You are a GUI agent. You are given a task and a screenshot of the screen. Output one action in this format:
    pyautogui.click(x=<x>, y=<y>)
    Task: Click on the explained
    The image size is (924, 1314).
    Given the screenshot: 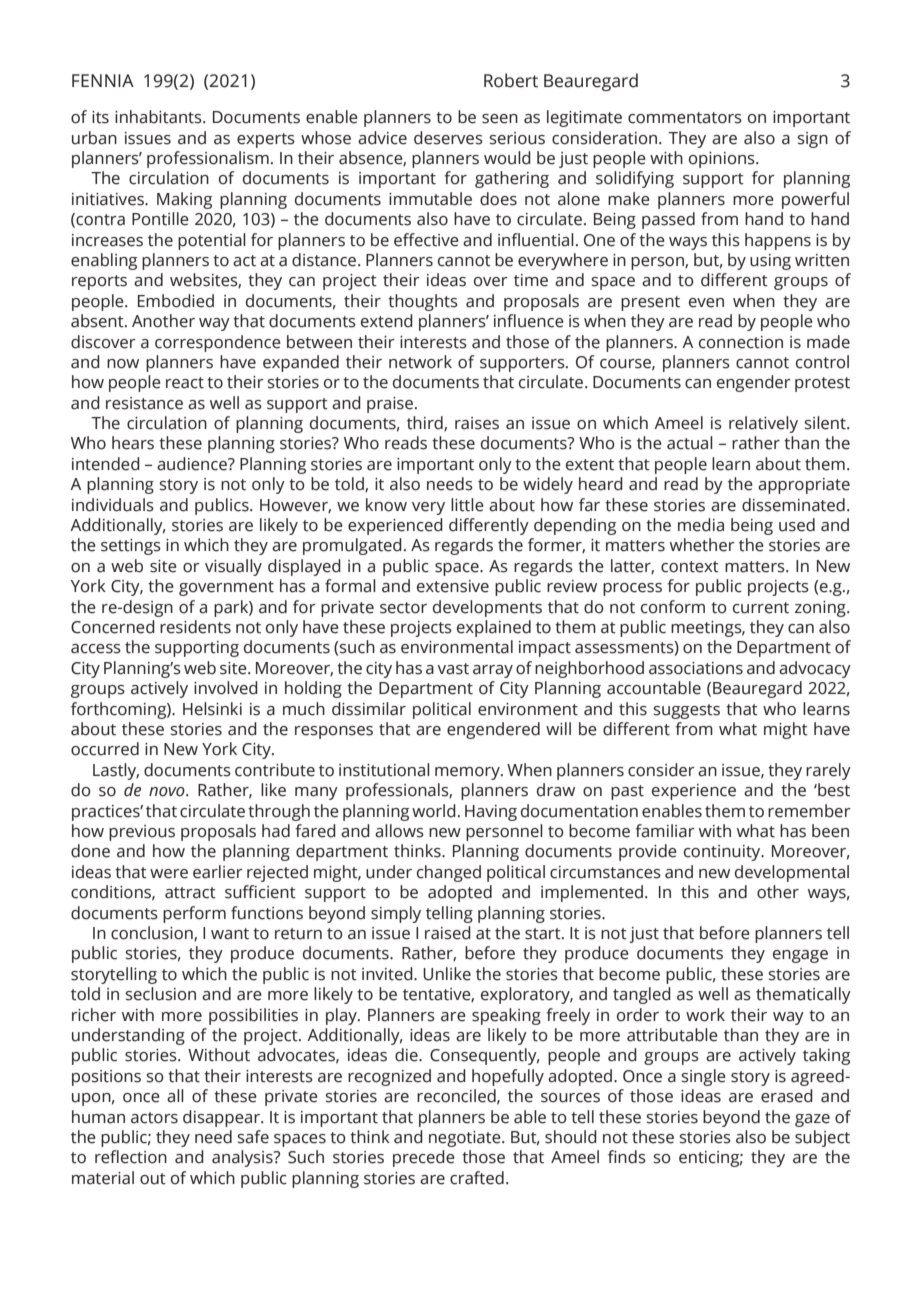 What is the action you would take?
    pyautogui.click(x=494, y=628)
